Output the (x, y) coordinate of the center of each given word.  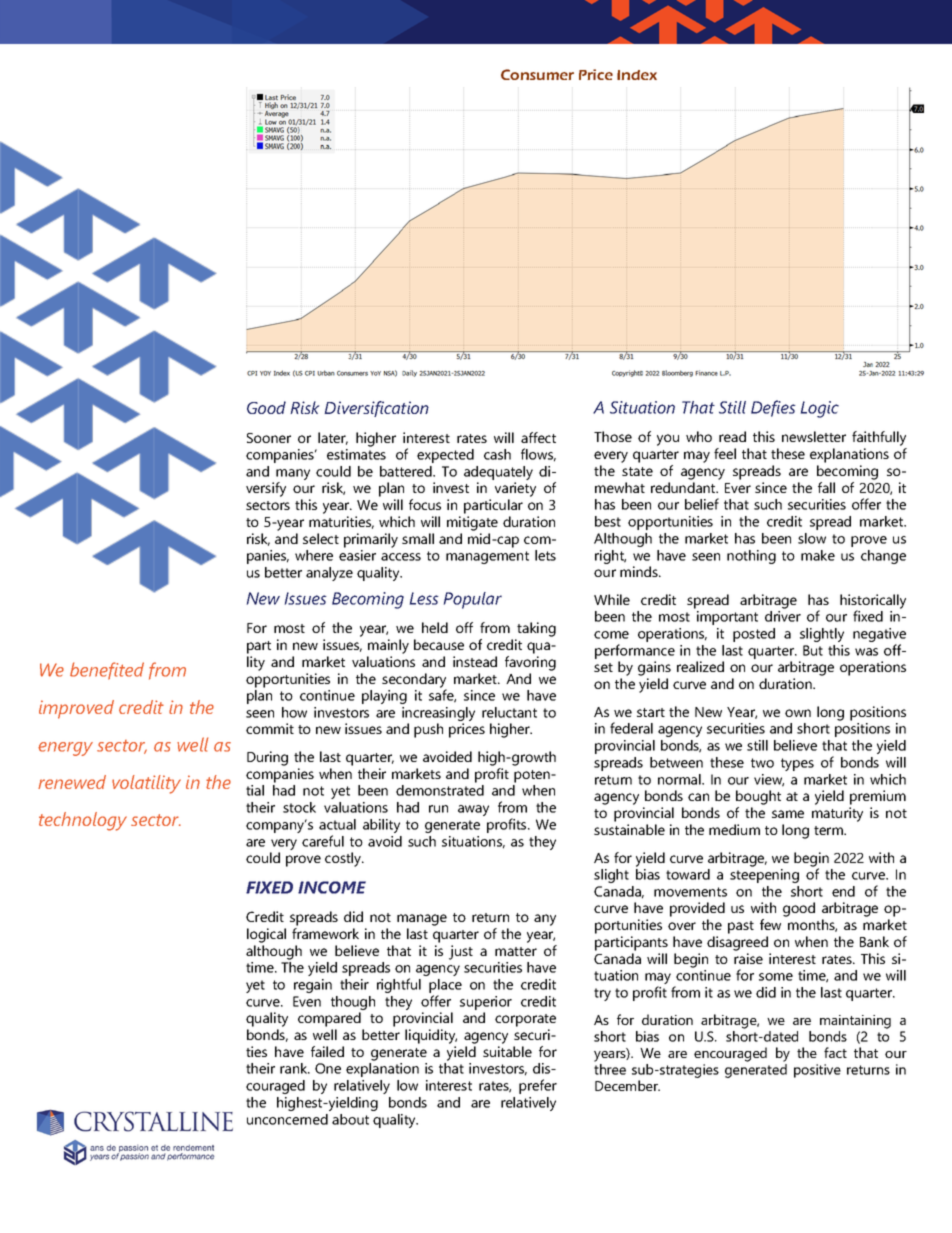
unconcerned (287, 1119)
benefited (107, 671)
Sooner (269, 438)
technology (83, 821)
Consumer (537, 74)
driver (783, 616)
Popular (473, 600)
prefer (538, 1086)
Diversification (376, 409)
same (788, 814)
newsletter (814, 436)
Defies (773, 408)
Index (637, 75)
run (438, 809)
